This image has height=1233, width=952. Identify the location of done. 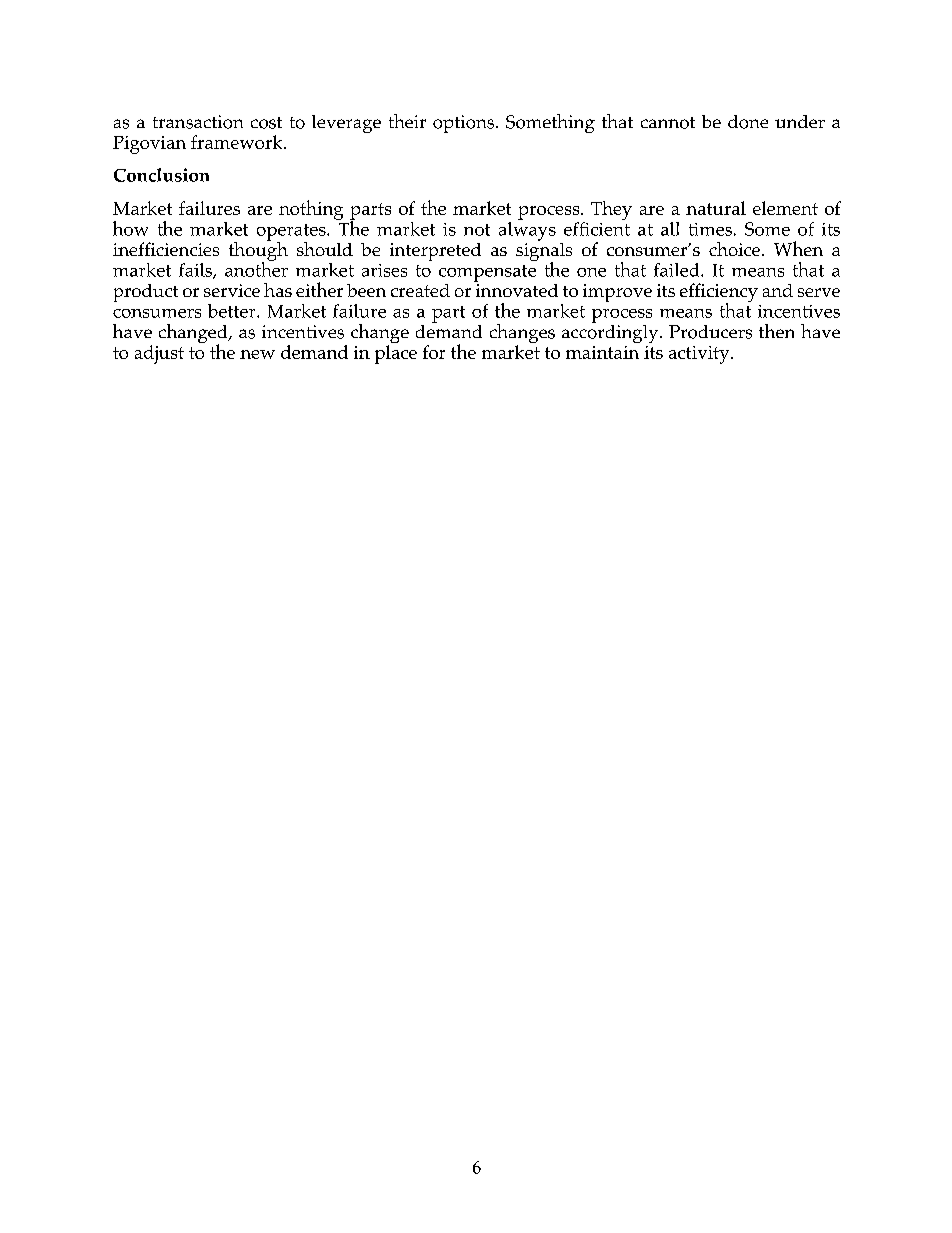
(748, 122).
